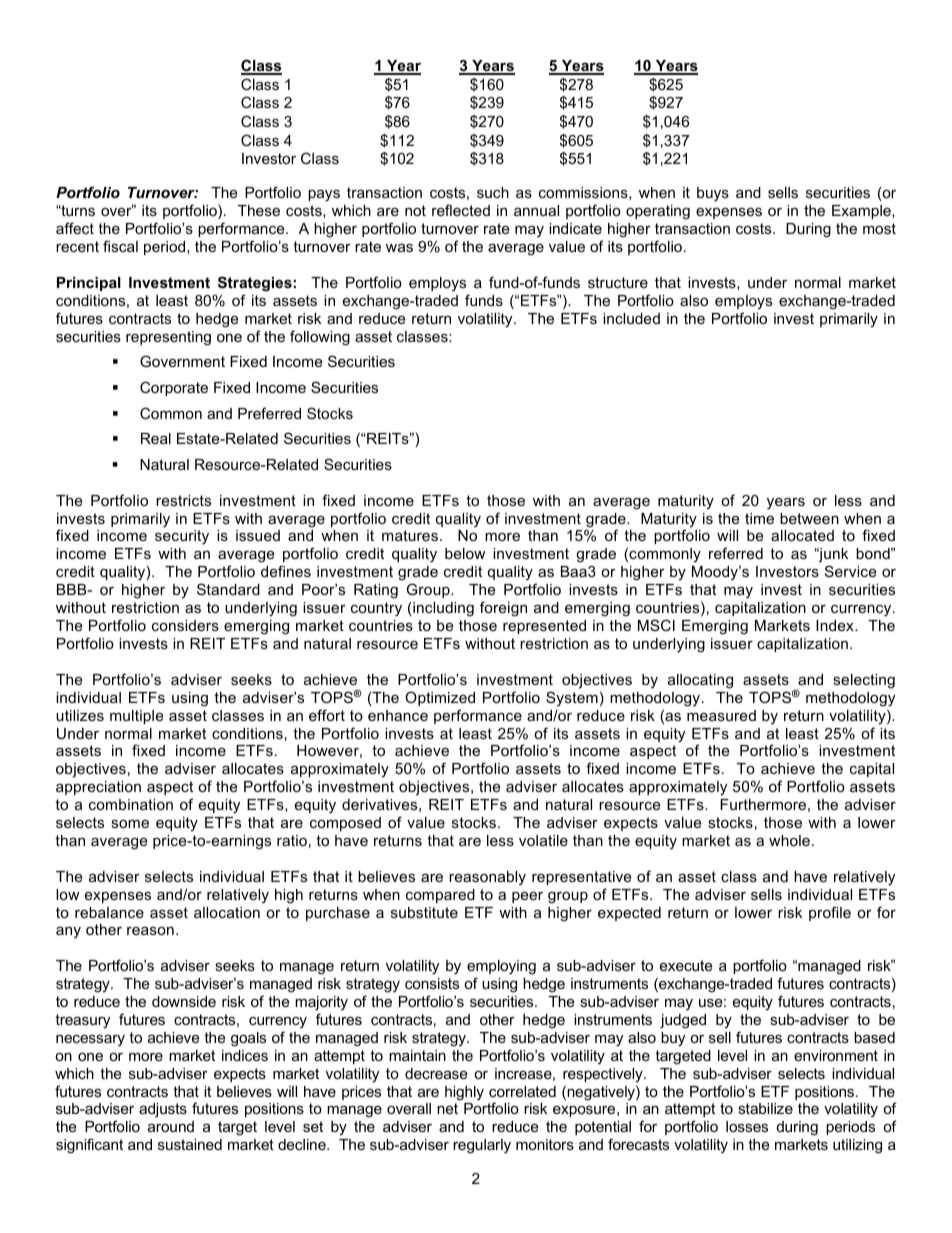  What do you see at coordinates (759, 518) in the screenshot?
I see `time` at bounding box center [759, 518].
